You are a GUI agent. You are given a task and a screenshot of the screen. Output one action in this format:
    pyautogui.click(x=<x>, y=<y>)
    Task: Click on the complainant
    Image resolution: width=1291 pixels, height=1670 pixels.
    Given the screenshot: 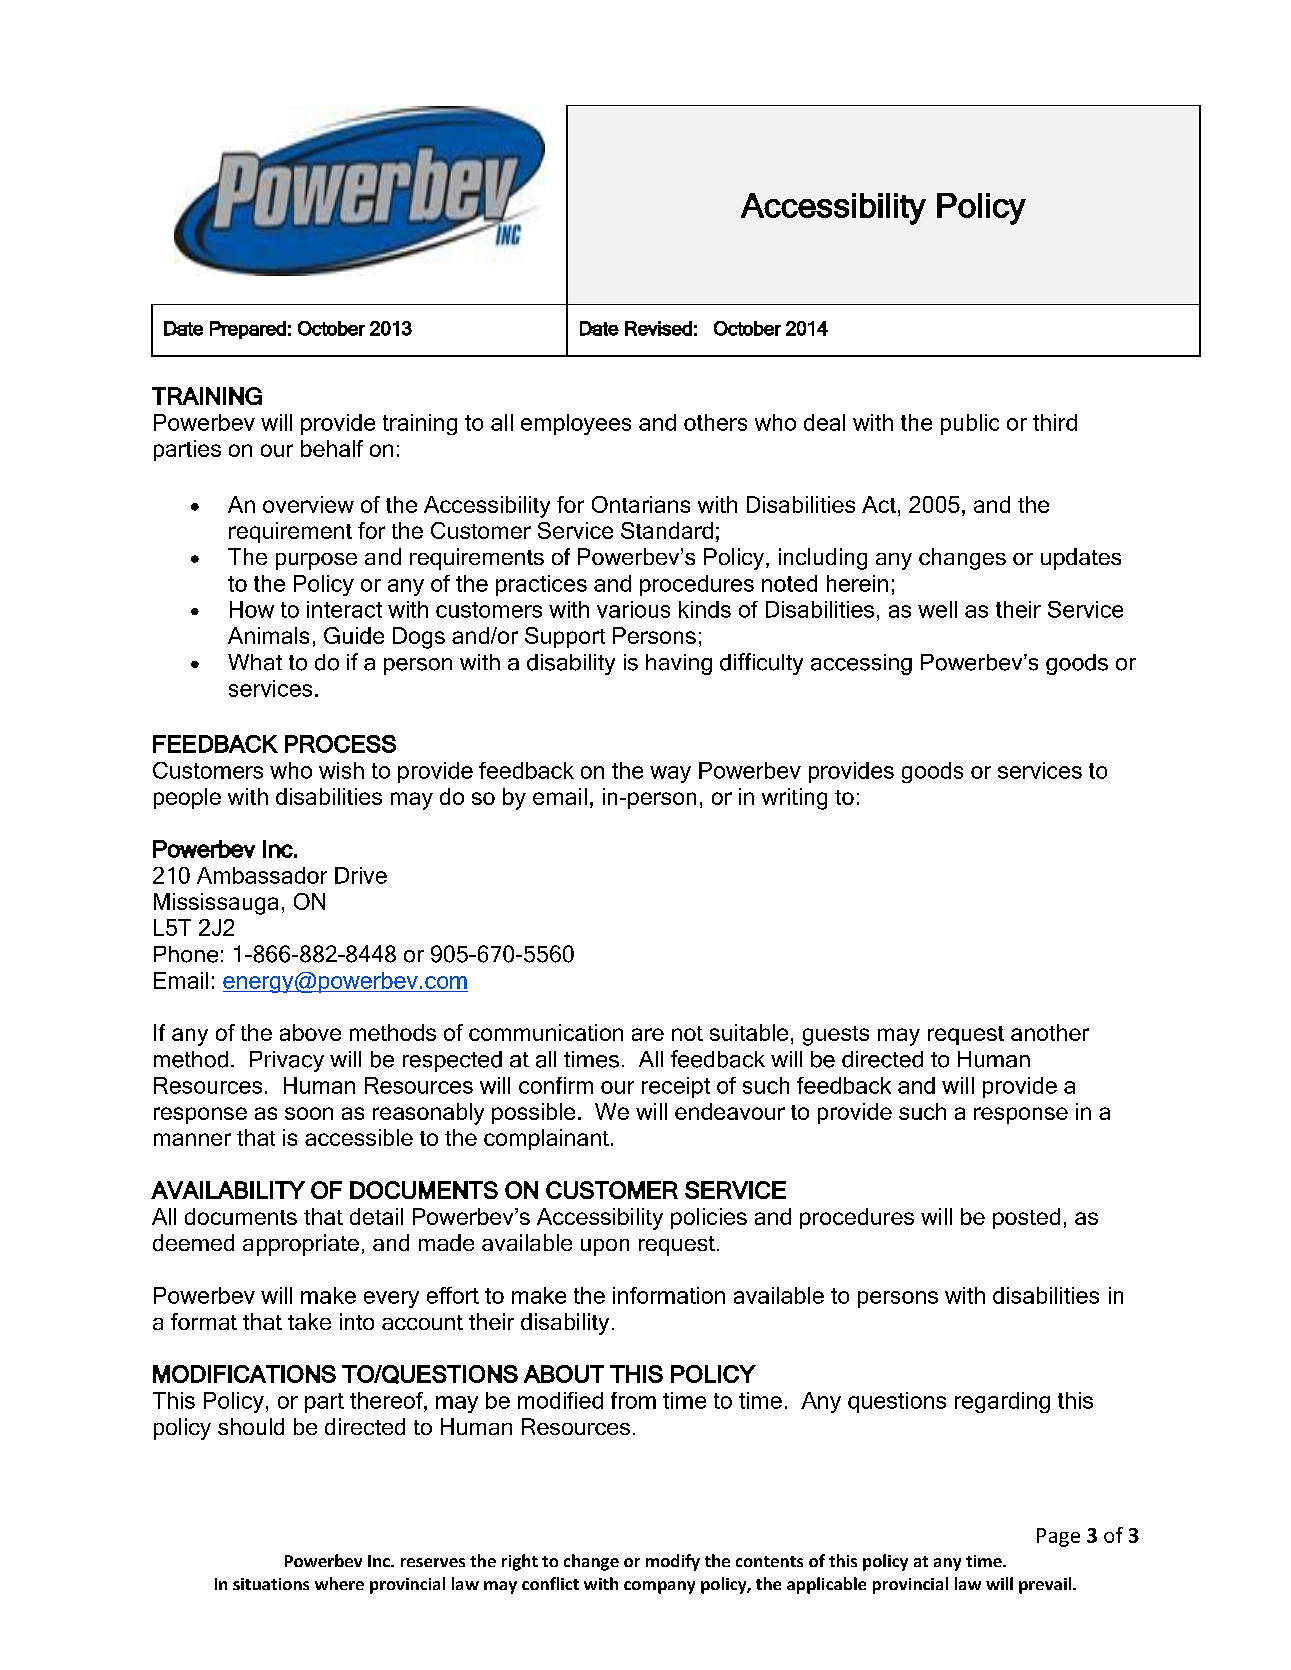 What is the action you would take?
    pyautogui.click(x=546, y=1139)
